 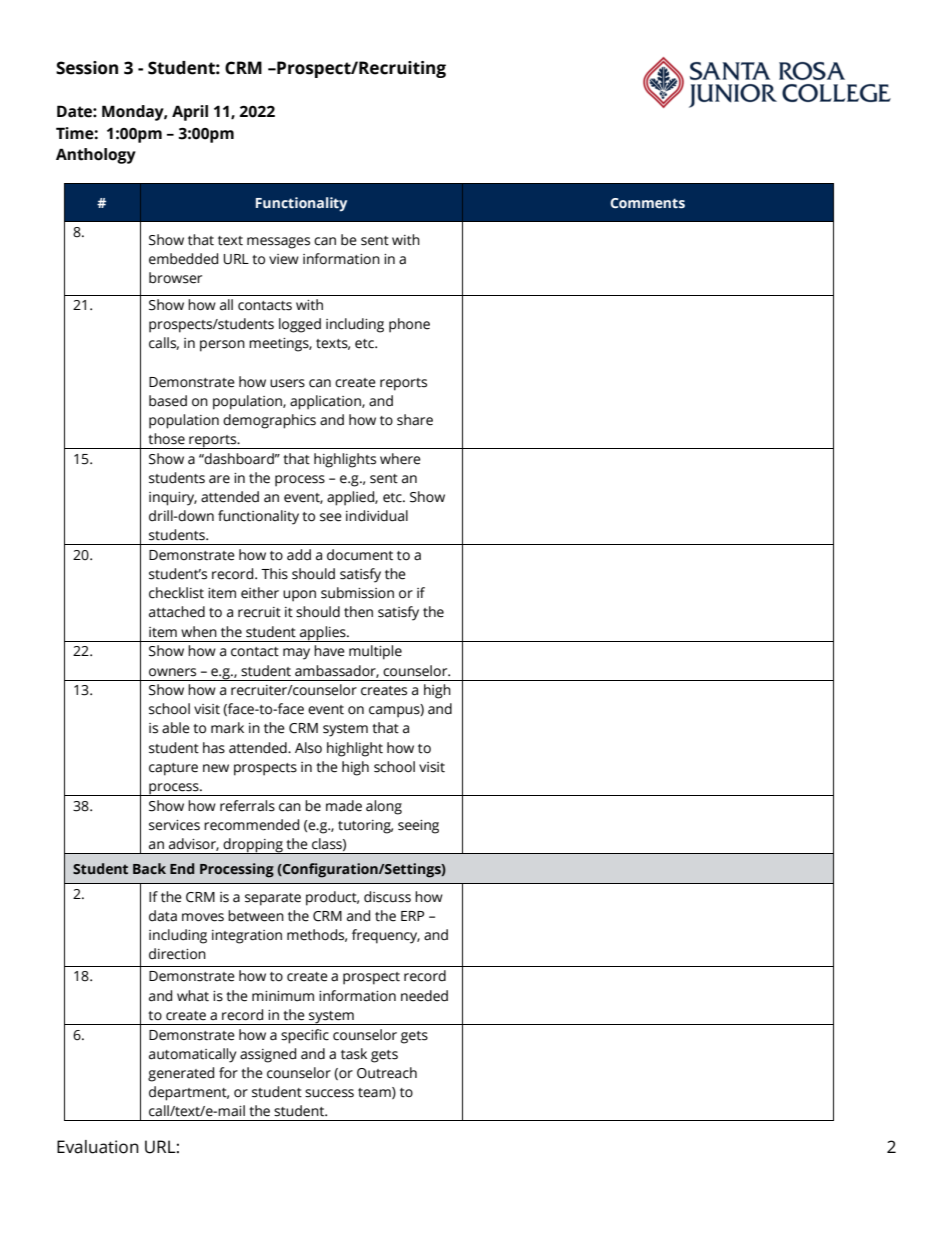 I want to click on able, so click(x=176, y=728).
